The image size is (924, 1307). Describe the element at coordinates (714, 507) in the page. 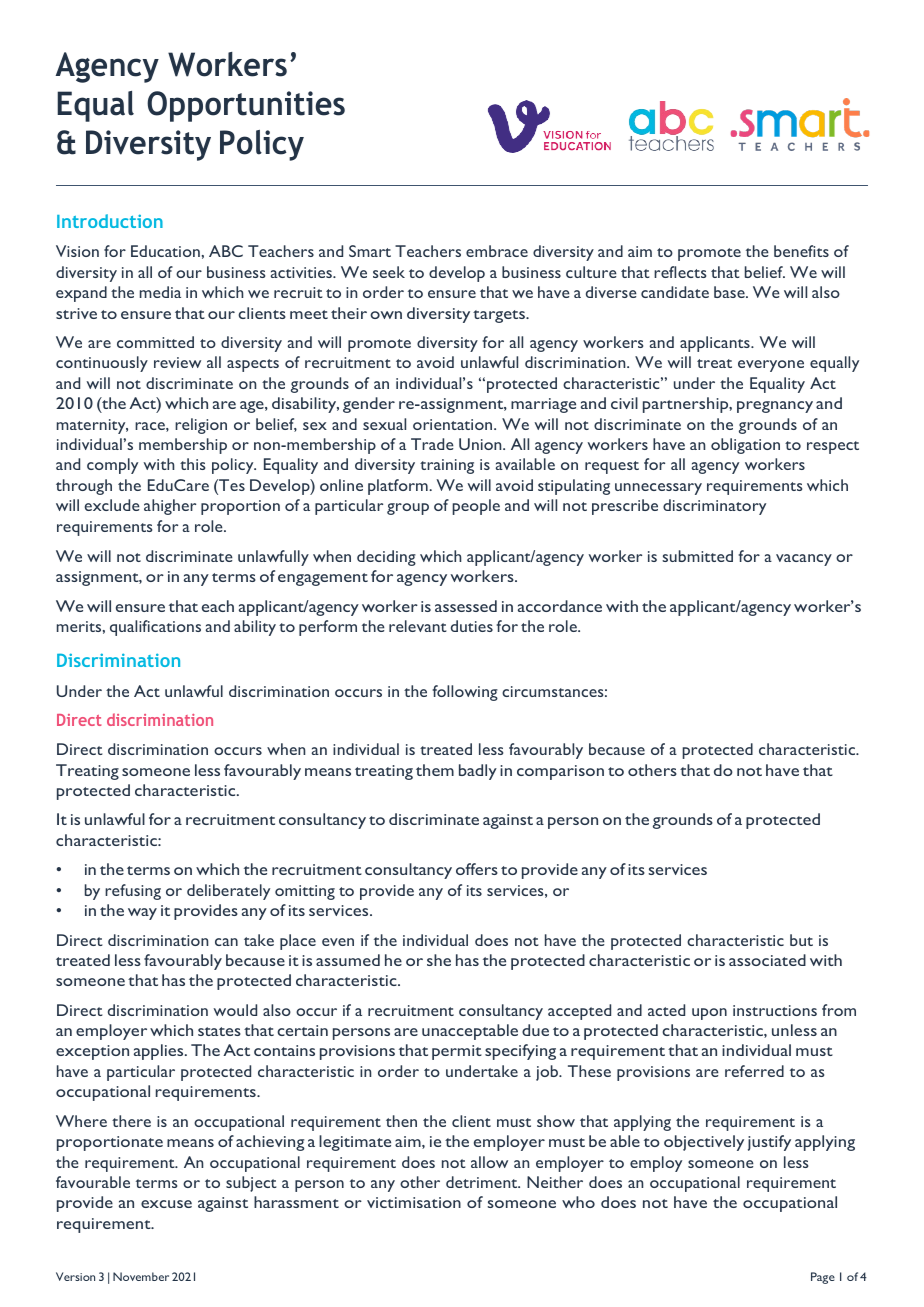

I see `discriminatory` at that location.
